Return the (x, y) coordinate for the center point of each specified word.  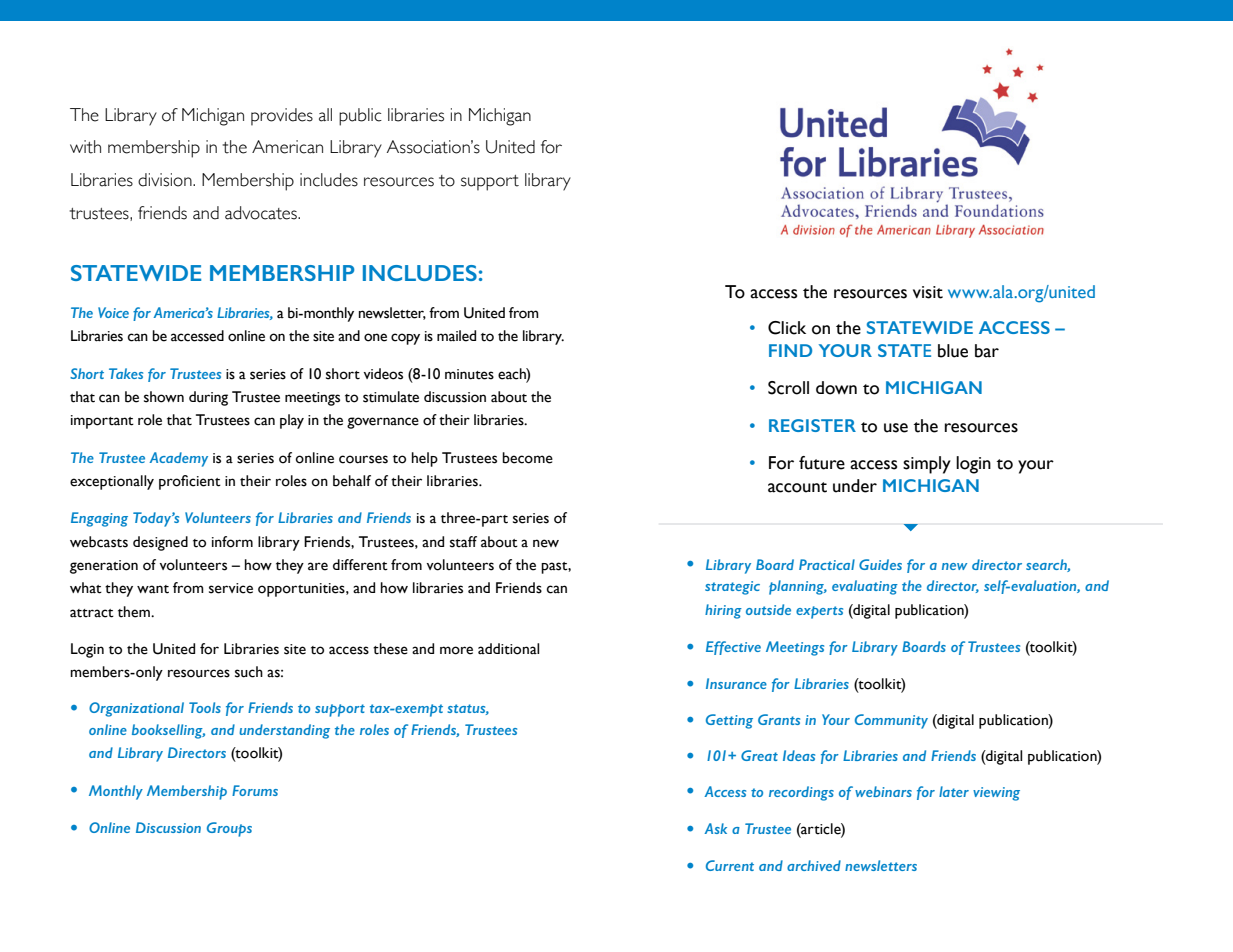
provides (282, 117)
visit (928, 292)
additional (508, 649)
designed (160, 543)
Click (787, 328)
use (896, 428)
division (166, 180)
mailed (456, 336)
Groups (229, 829)
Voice (113, 312)
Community (891, 721)
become (527, 458)
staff (463, 542)
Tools (205, 707)
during (208, 398)
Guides (880, 564)
